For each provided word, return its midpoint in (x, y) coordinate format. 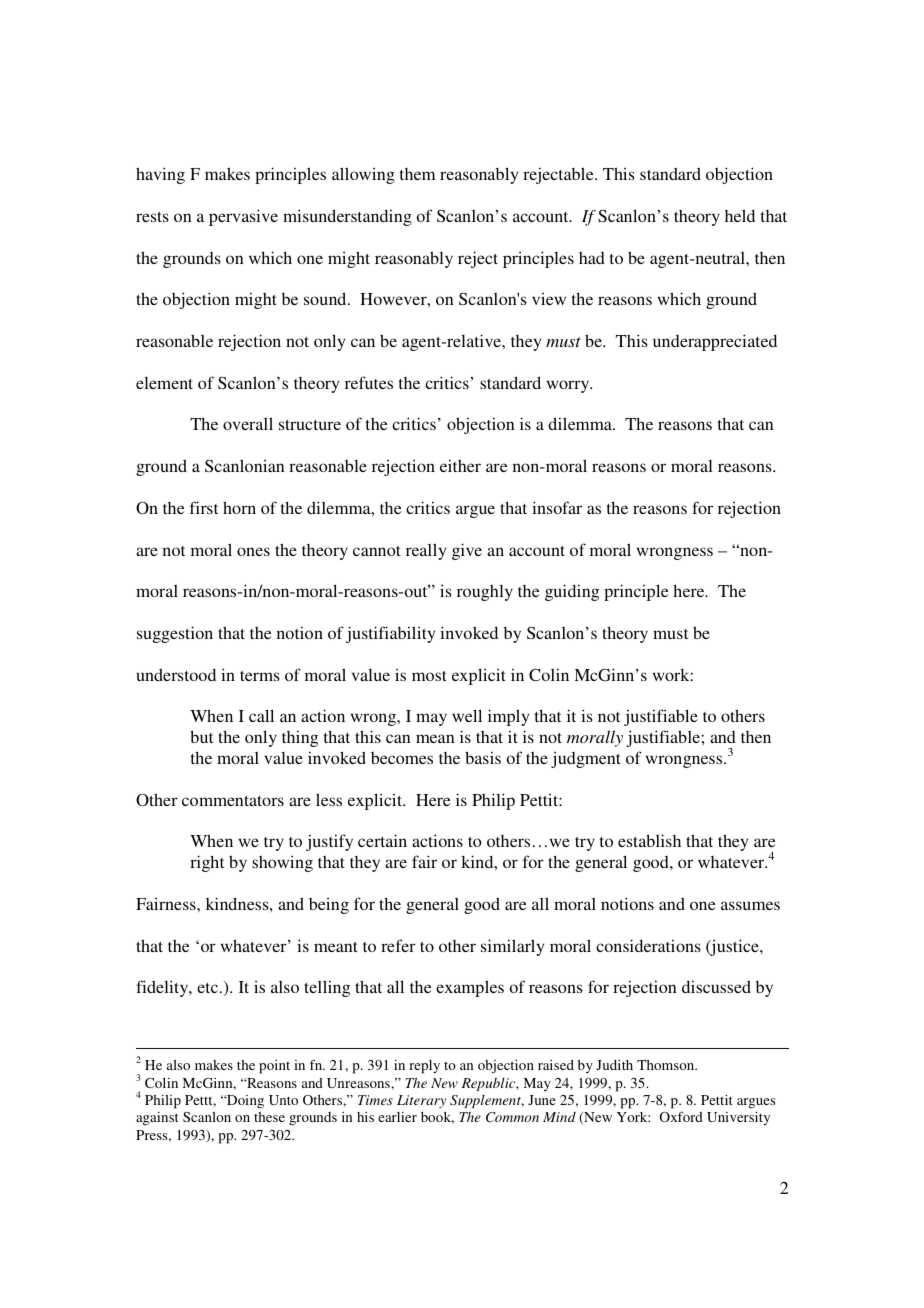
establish (649, 840)
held (740, 215)
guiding (572, 592)
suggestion (175, 634)
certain (382, 840)
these (269, 1117)
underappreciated (715, 342)
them (417, 174)
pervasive (243, 217)
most (429, 676)
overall (248, 423)
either (460, 465)
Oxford (681, 1116)
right (207, 863)
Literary (421, 1101)
